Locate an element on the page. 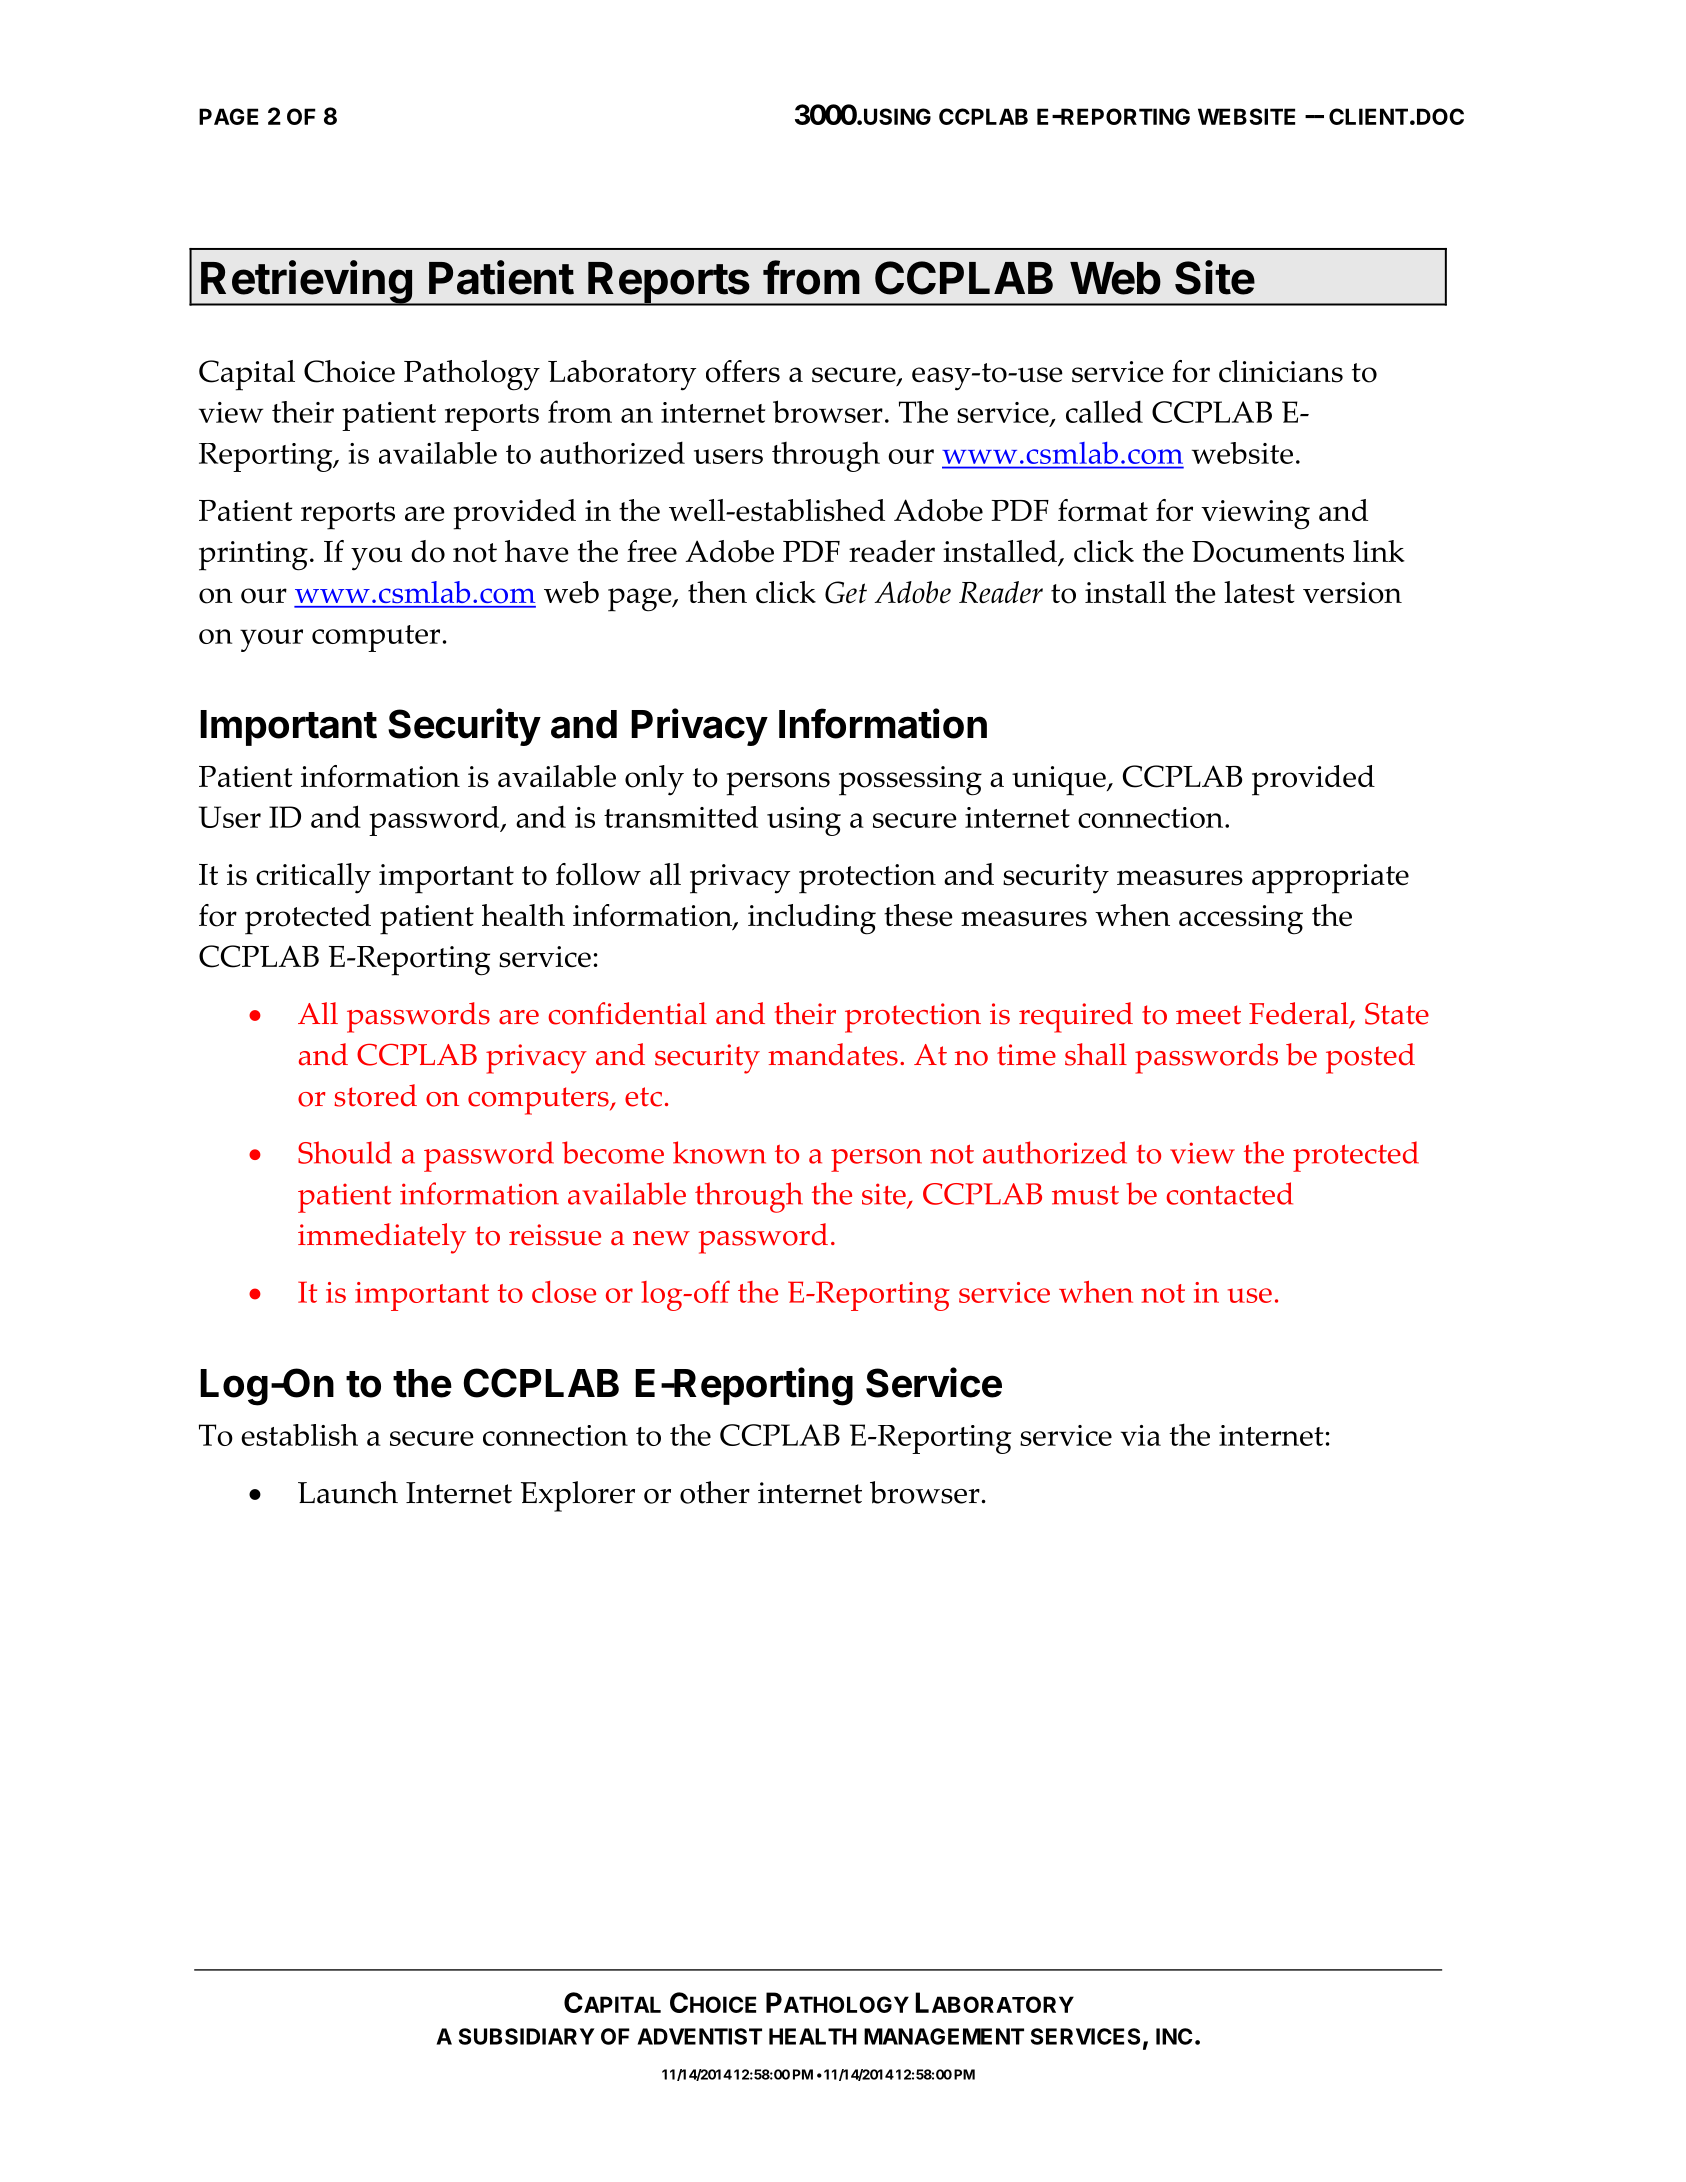 Image resolution: width=1686 pixels, height=2182 pixels. including is located at coordinates (812, 919).
